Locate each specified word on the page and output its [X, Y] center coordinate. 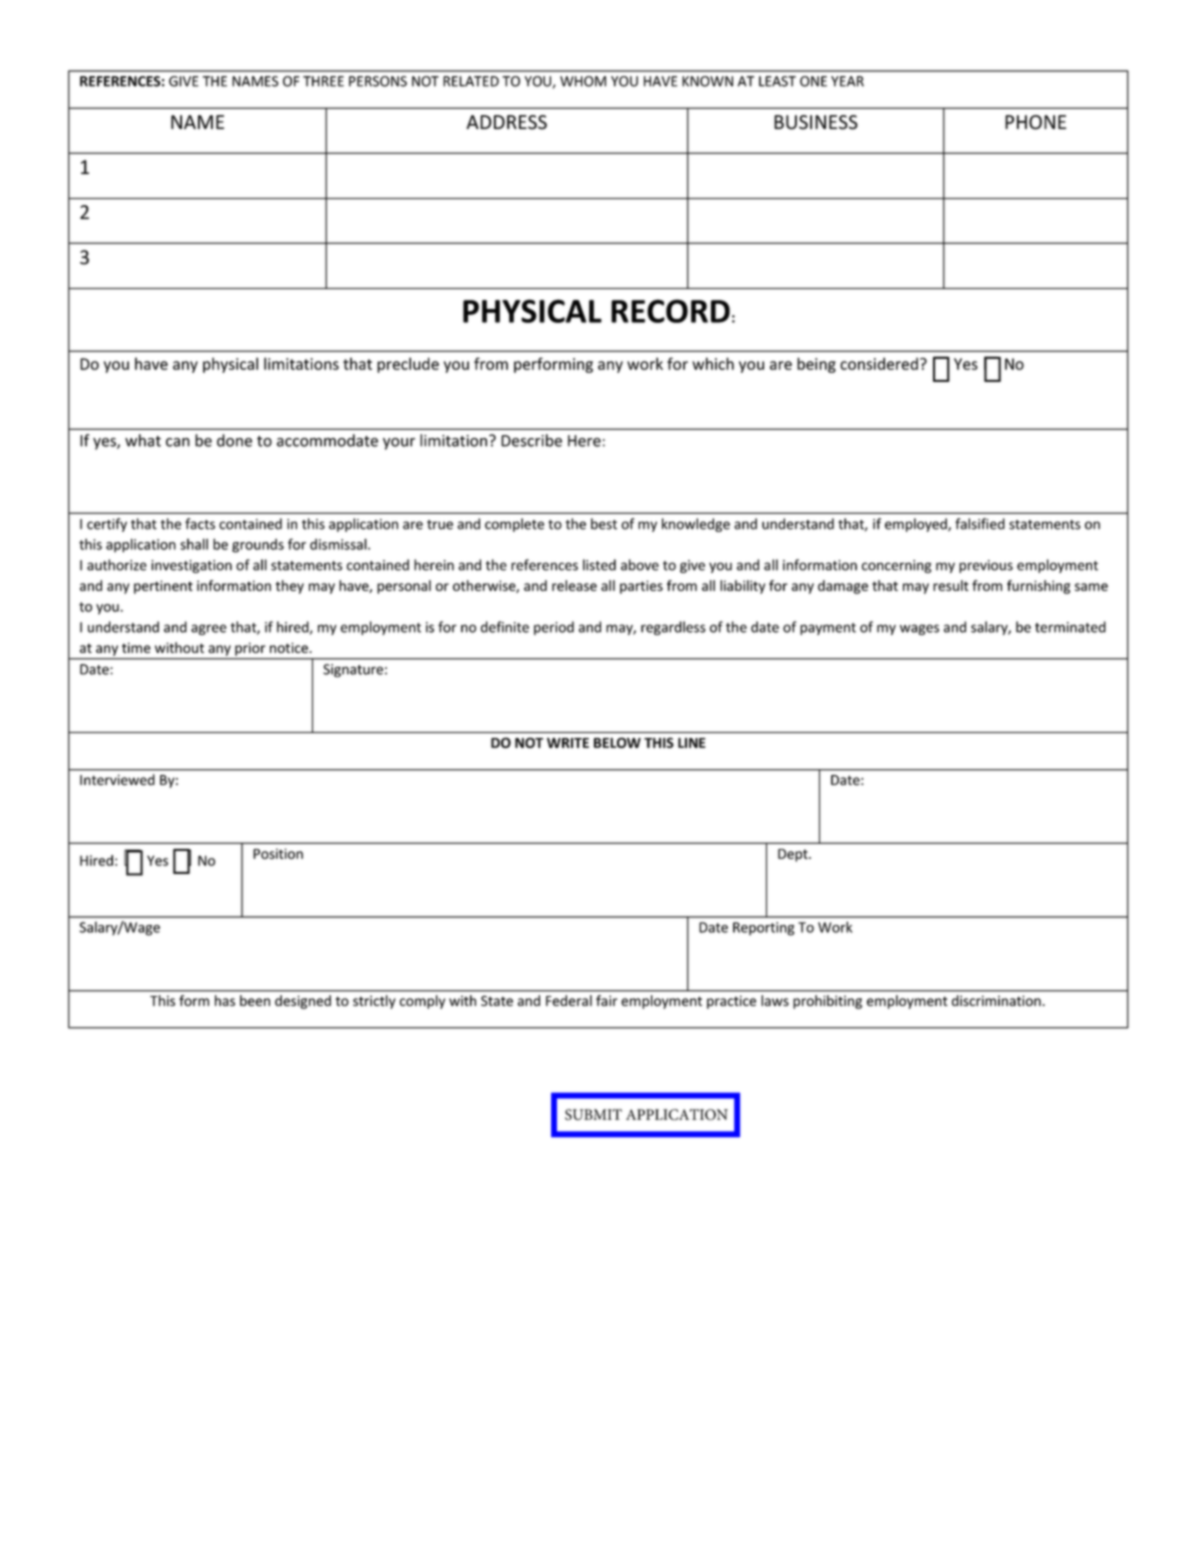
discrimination [996, 1000]
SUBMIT [593, 1114]
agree [209, 629]
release [574, 585]
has [225, 1000]
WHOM [583, 81]
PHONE [1035, 122]
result [951, 585]
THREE [323, 81]
